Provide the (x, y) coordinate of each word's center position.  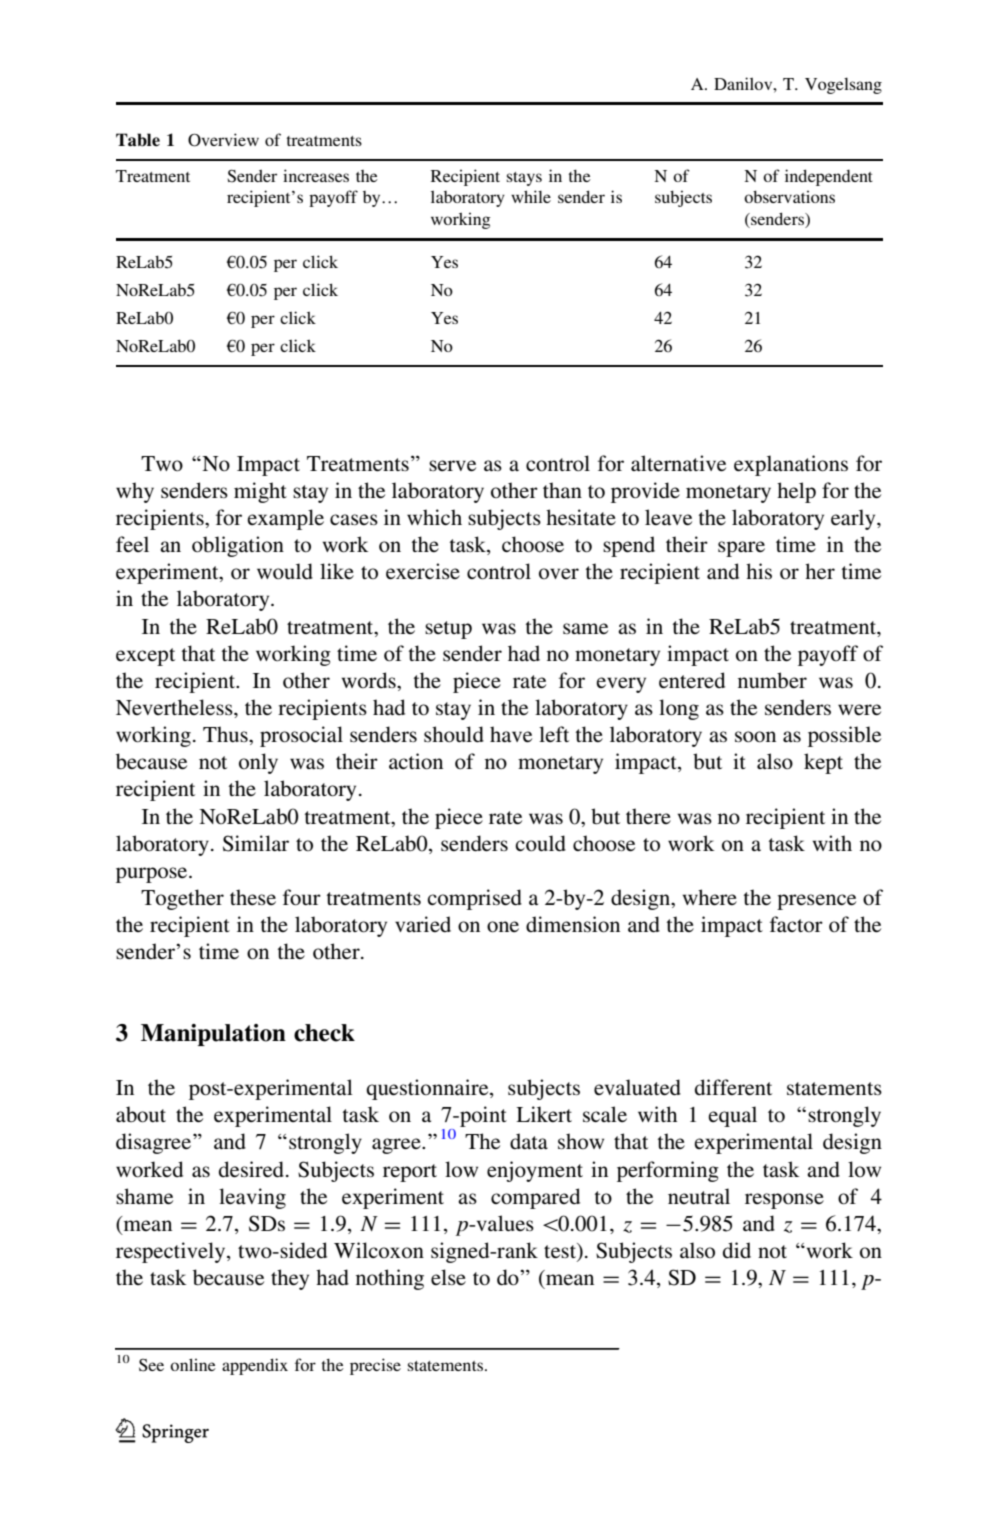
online (193, 1364)
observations (789, 196)
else (448, 1277)
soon (755, 737)
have (511, 734)
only (258, 763)
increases (316, 175)
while (531, 196)
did (737, 1250)
